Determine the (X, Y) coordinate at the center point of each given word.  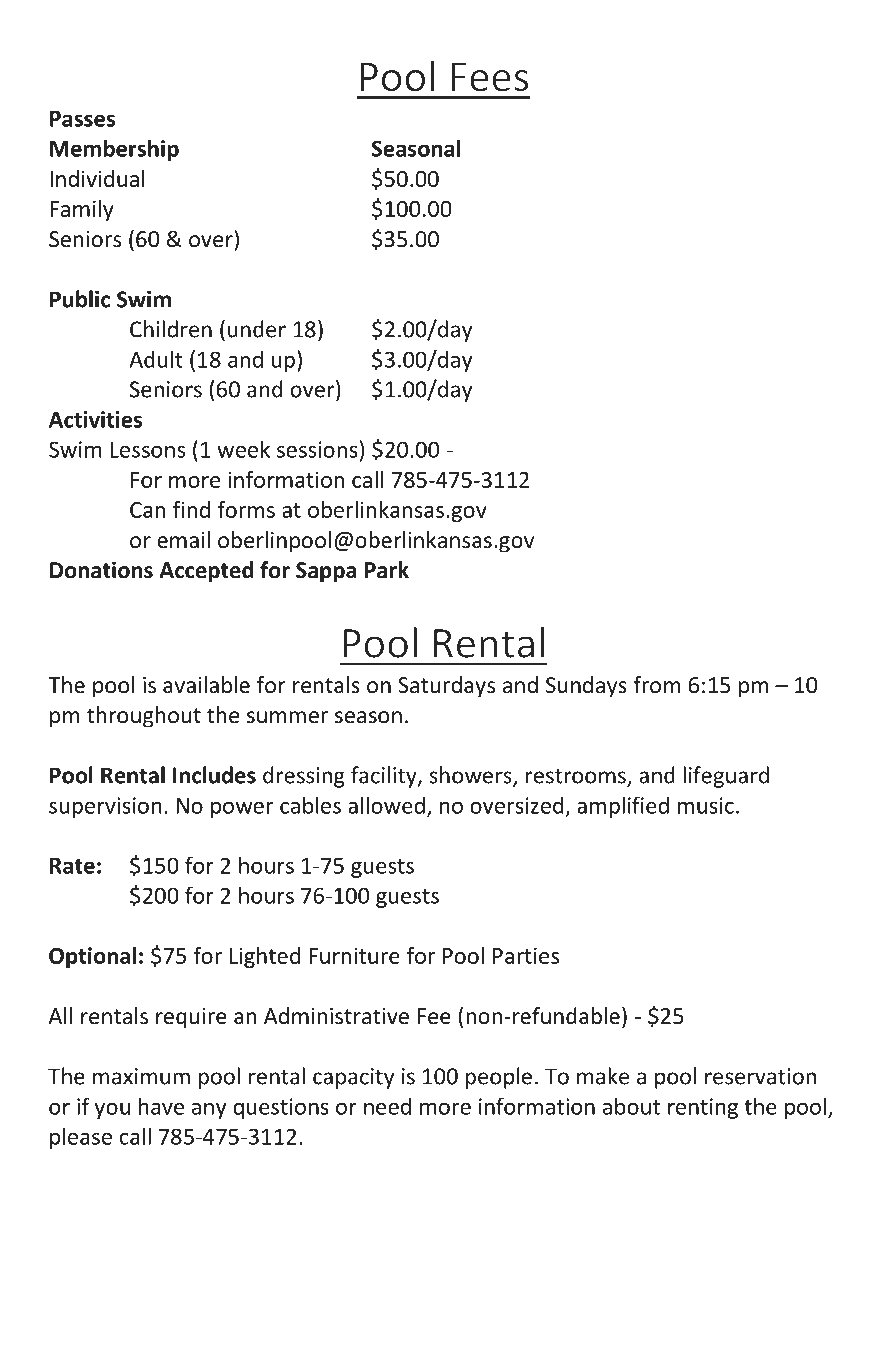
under (257, 329)
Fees (490, 77)
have (161, 1106)
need (387, 1106)
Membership (114, 150)
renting (703, 1108)
